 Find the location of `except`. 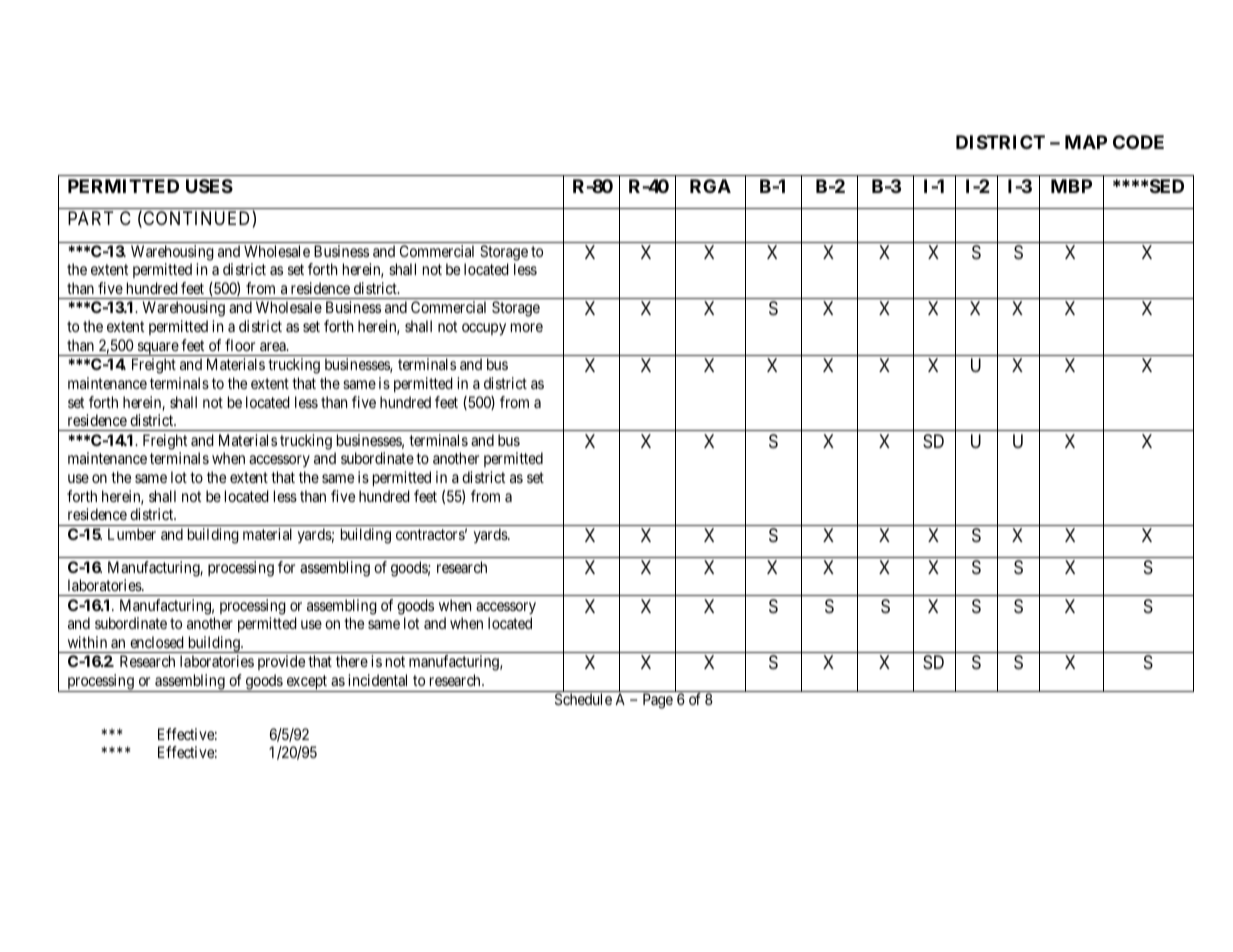

except is located at coordinates (306, 683).
